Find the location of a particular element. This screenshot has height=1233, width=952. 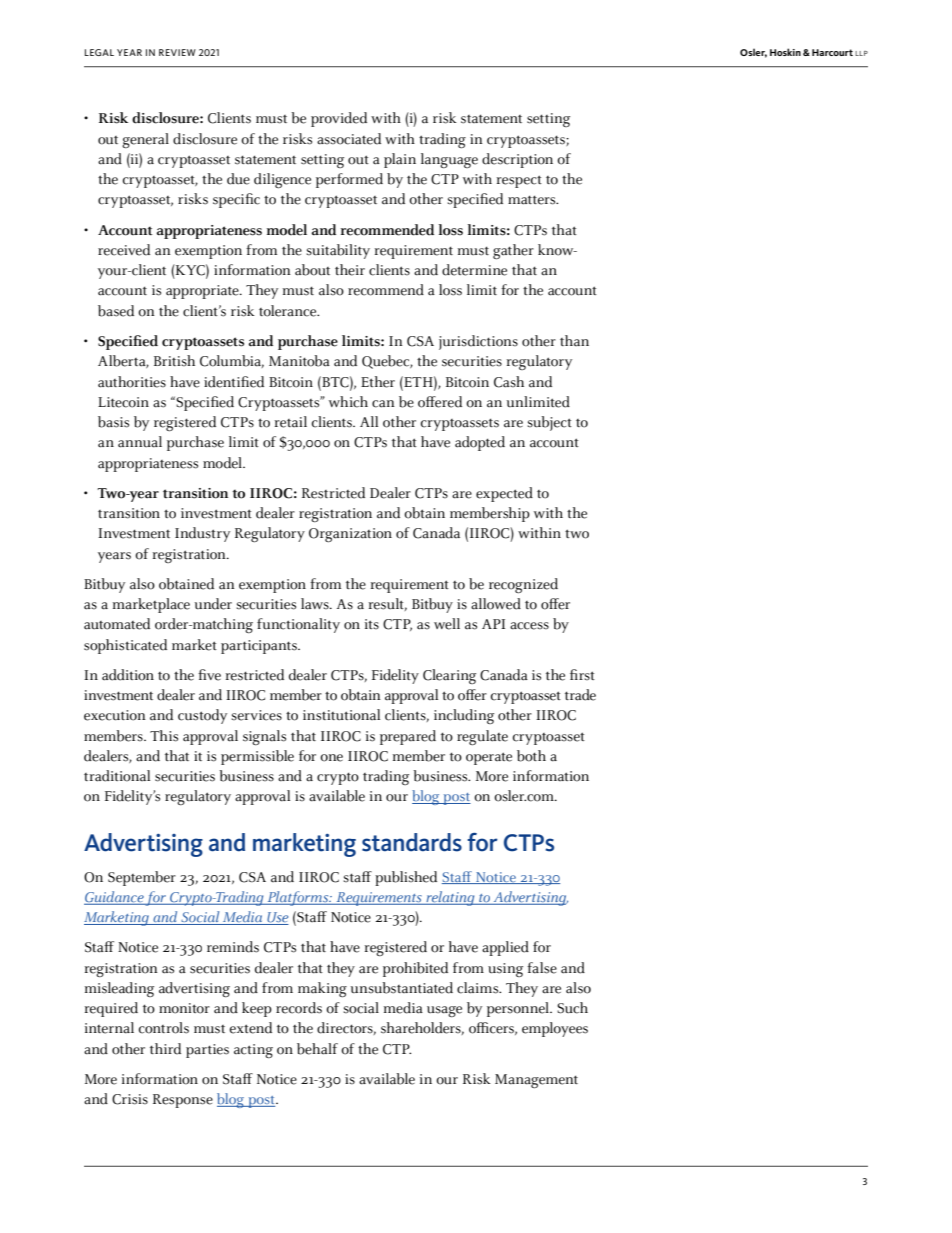

identified is located at coordinates (234, 382).
